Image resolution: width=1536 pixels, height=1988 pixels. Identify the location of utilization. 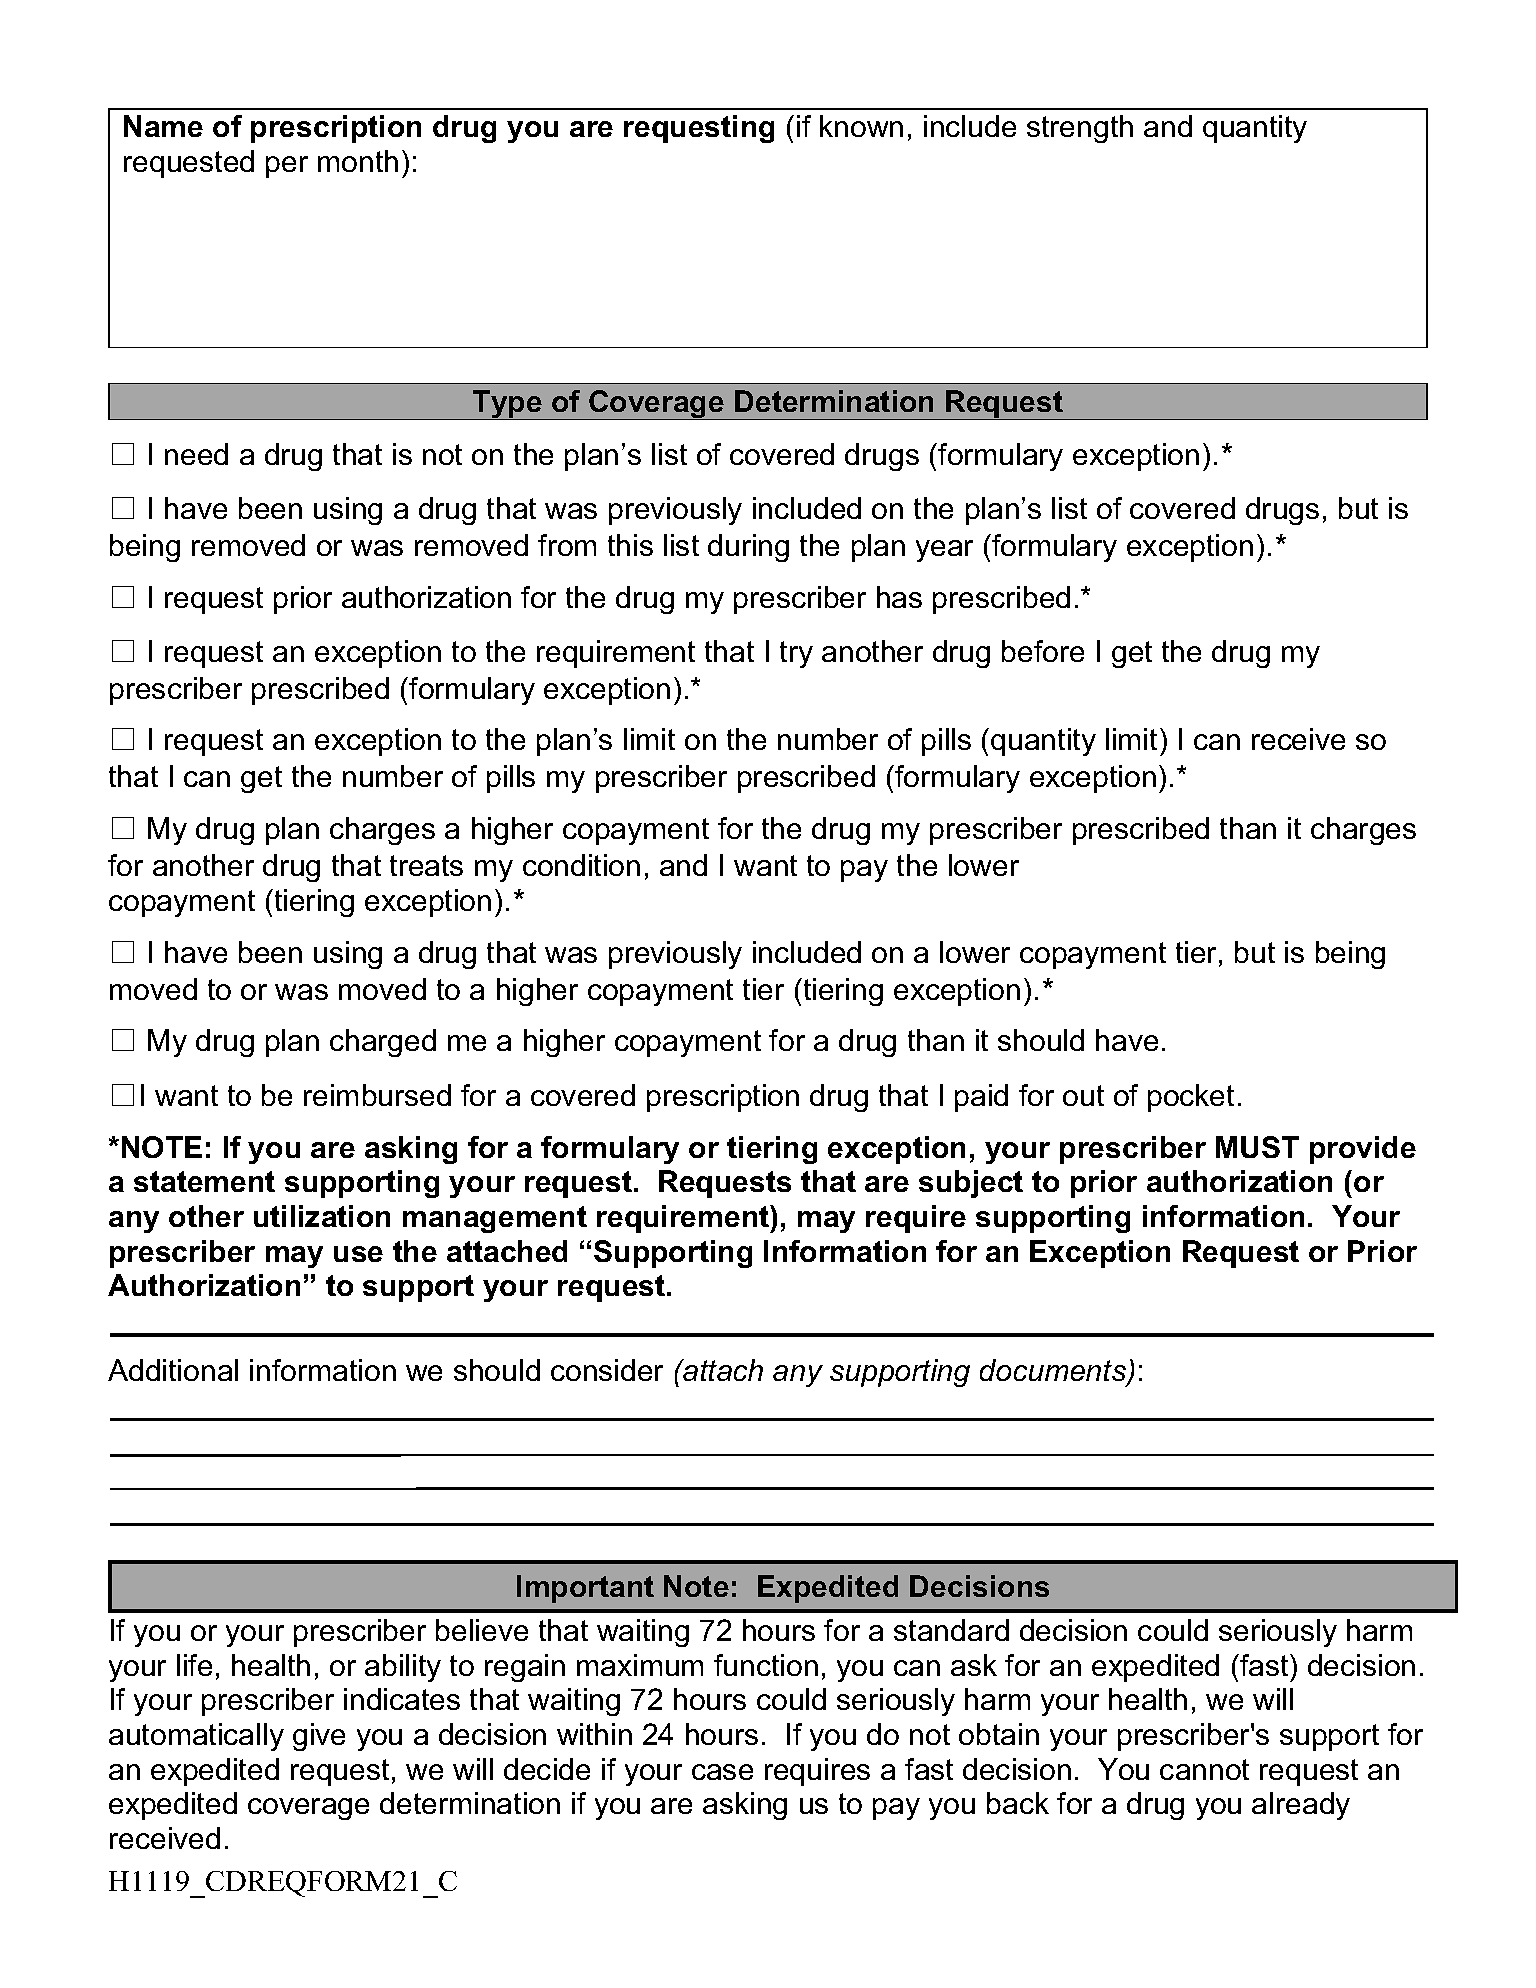
(322, 1216).
